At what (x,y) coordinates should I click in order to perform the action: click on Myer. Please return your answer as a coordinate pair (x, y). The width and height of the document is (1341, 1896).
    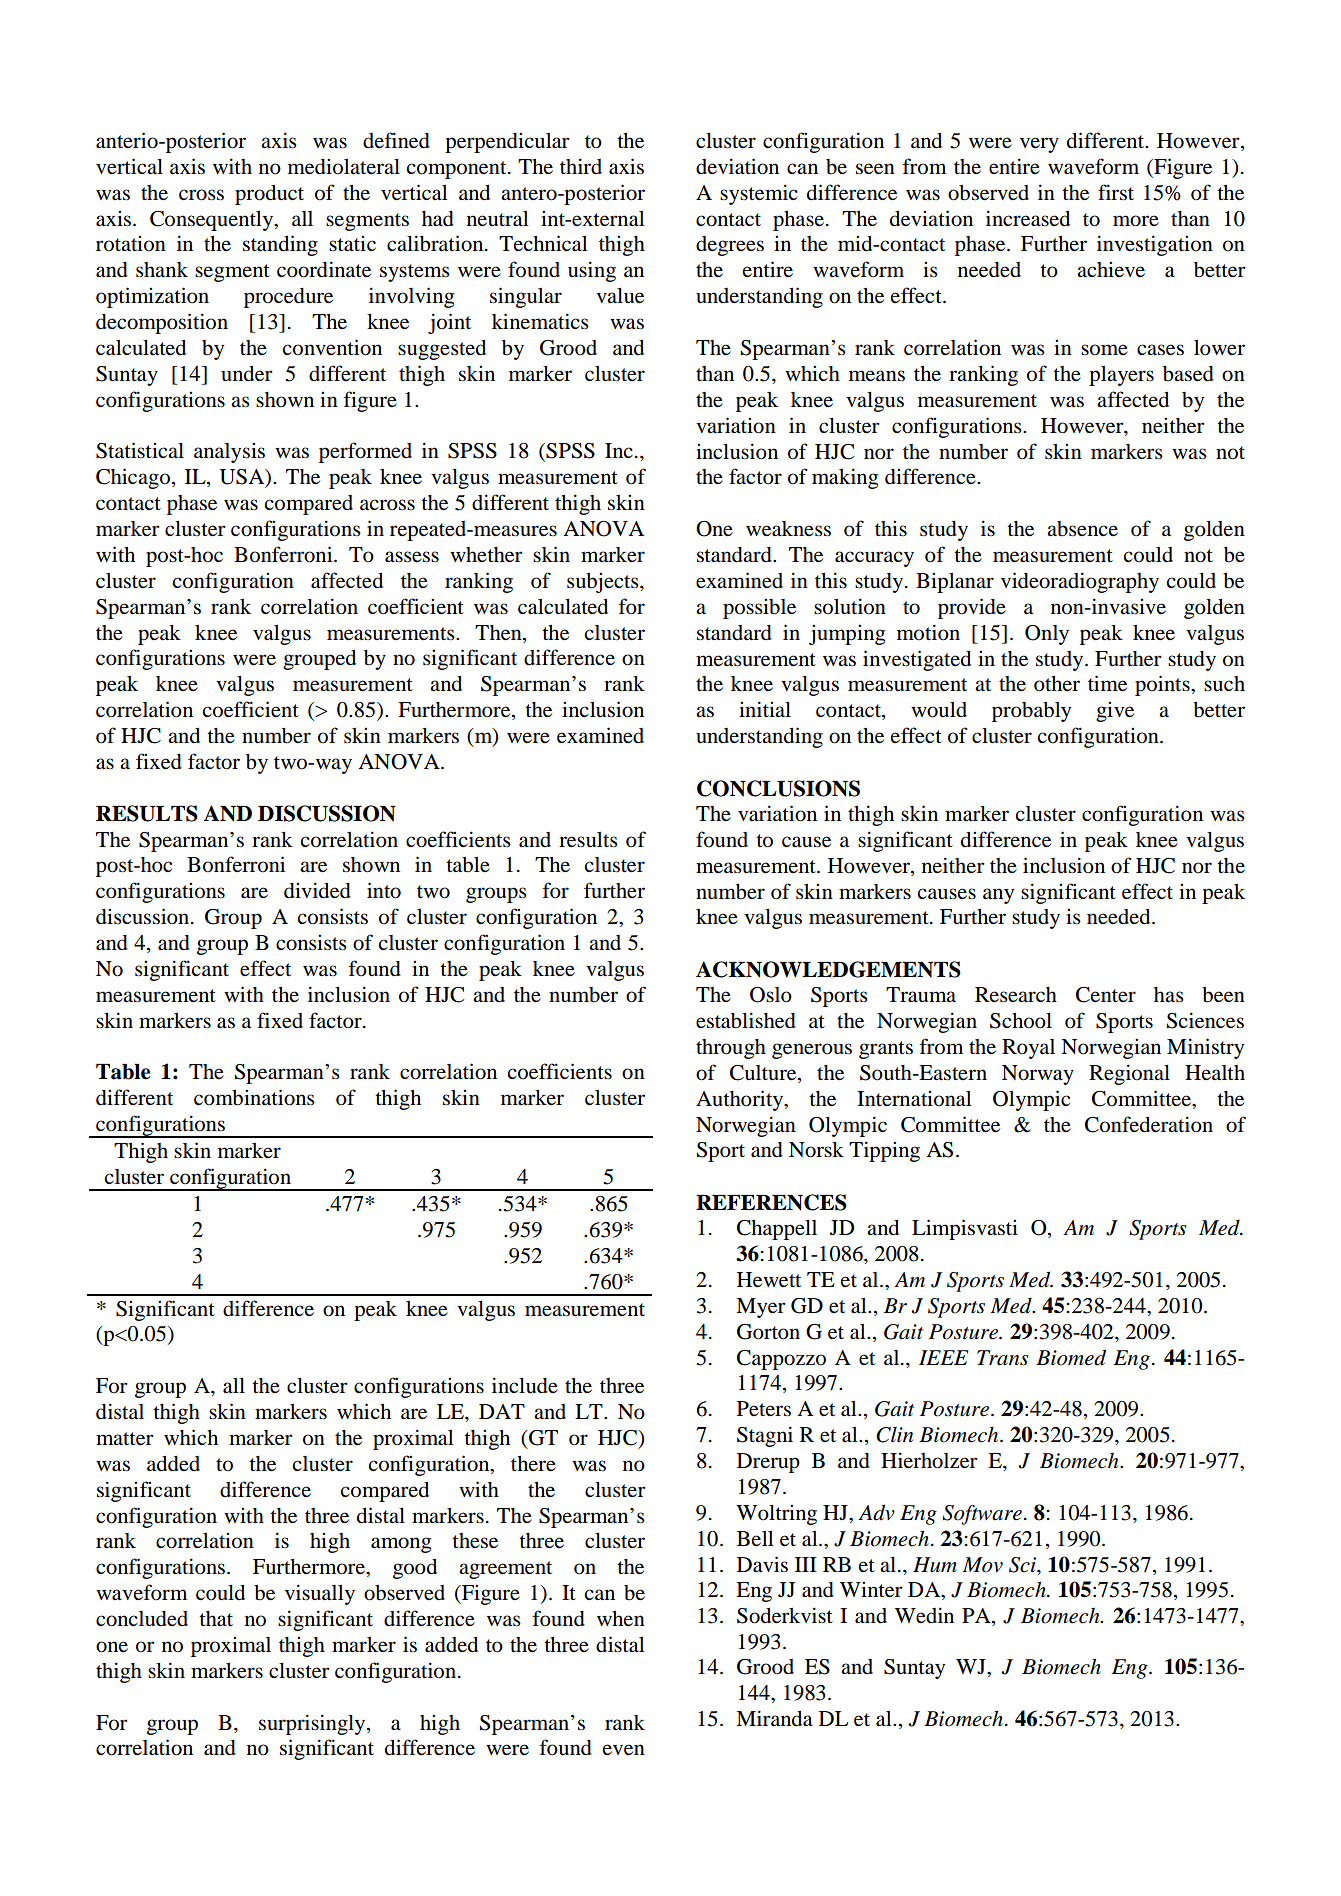
    Looking at the image, I should click on (761, 1308).
